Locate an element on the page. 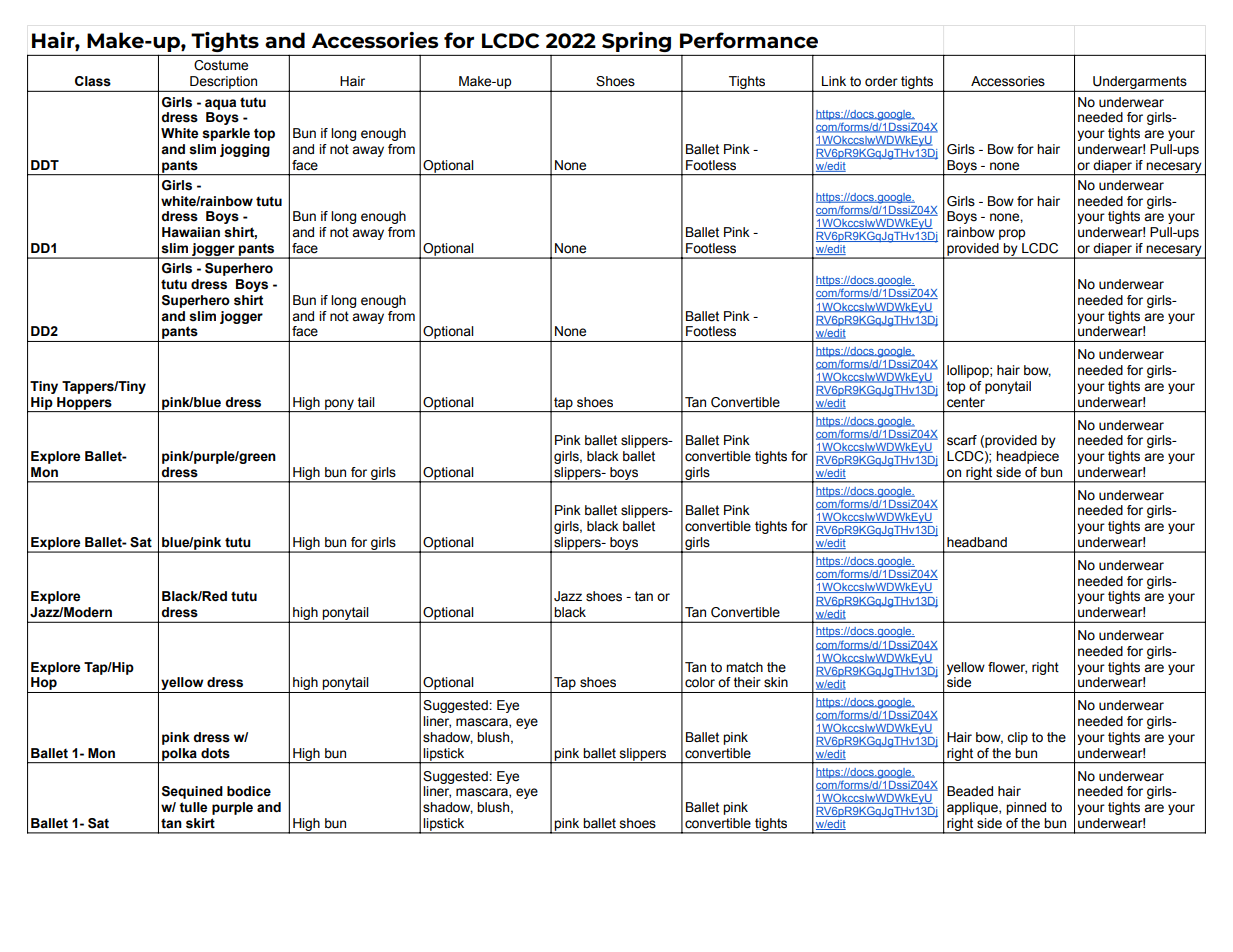 This image has width=1233, height=952. bodice is located at coordinates (249, 791).
